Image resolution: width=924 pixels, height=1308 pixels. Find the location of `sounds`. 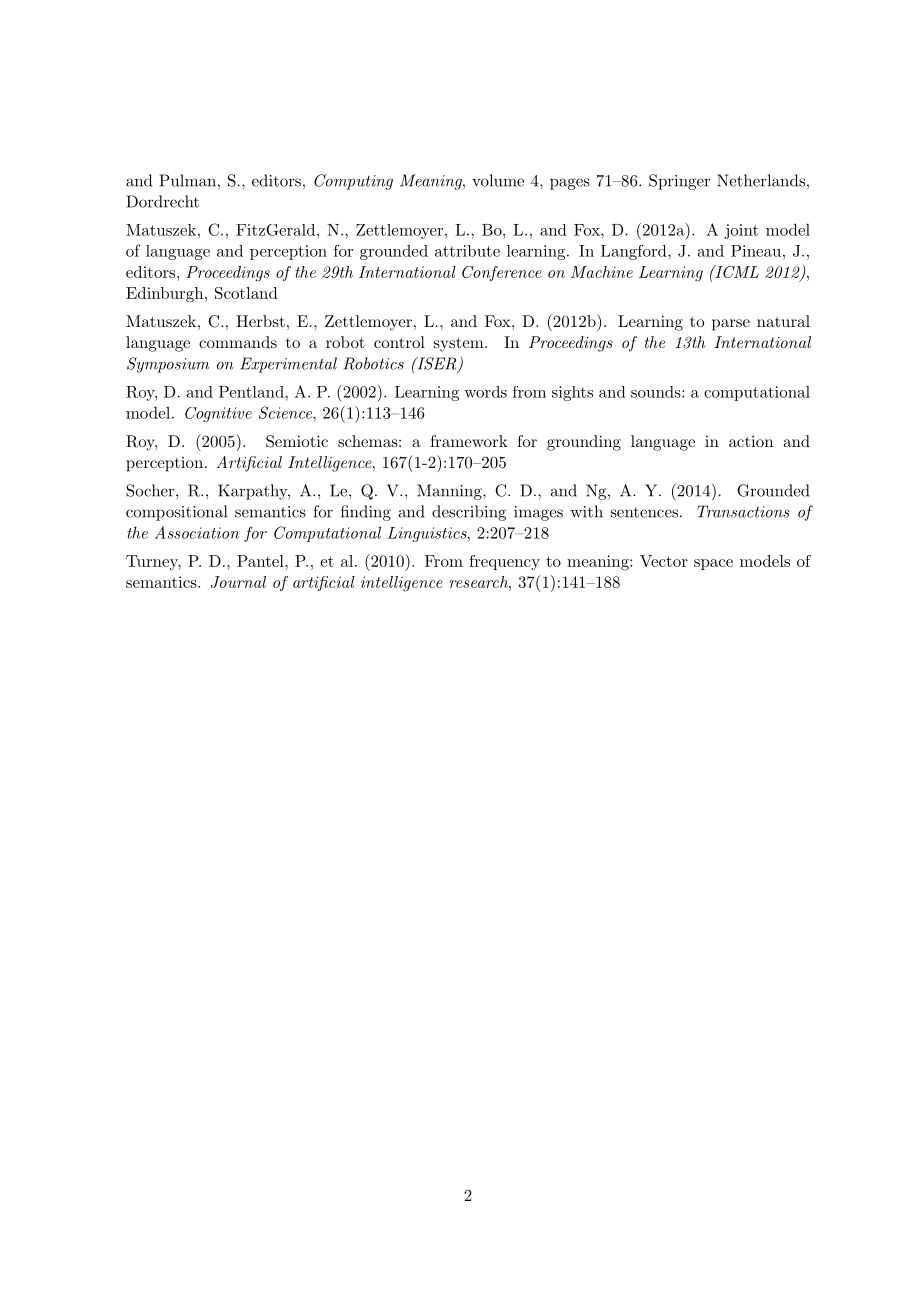

sounds is located at coordinates (656, 392).
